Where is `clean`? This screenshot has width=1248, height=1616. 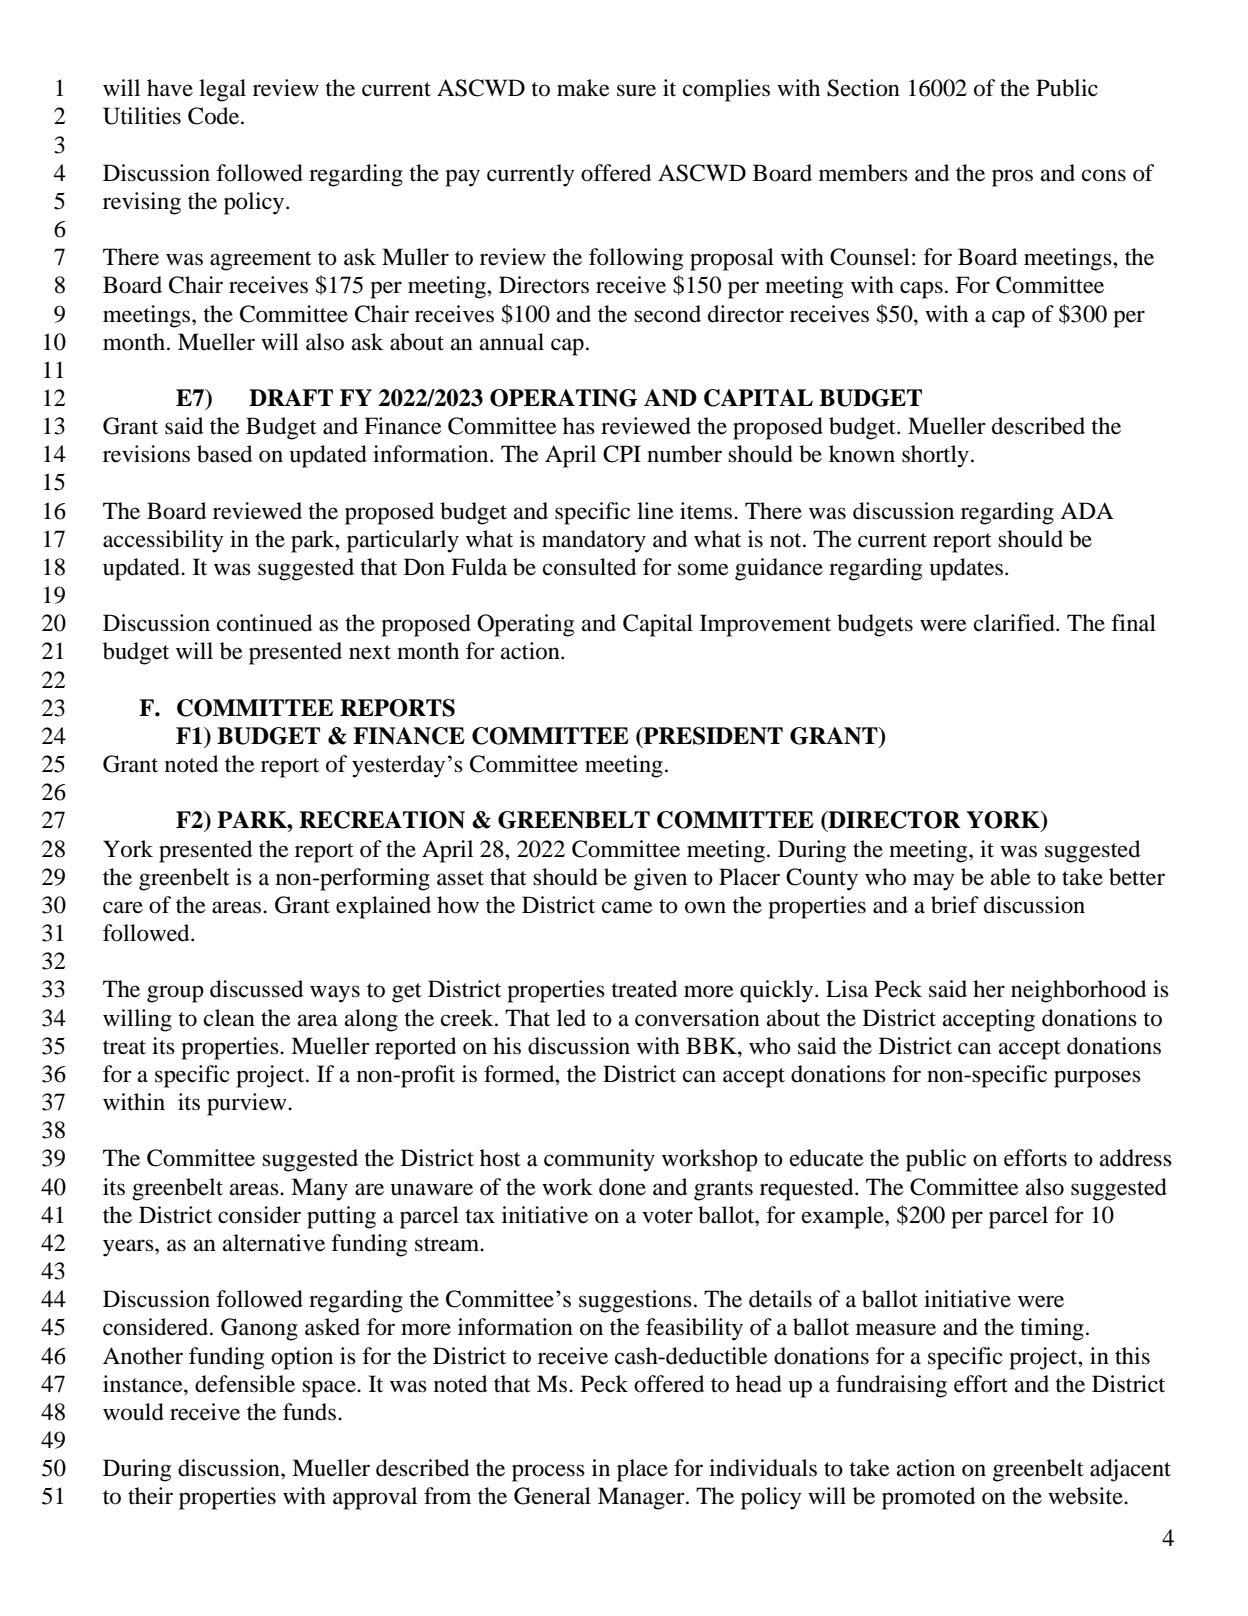 clean is located at coordinates (229, 1018).
